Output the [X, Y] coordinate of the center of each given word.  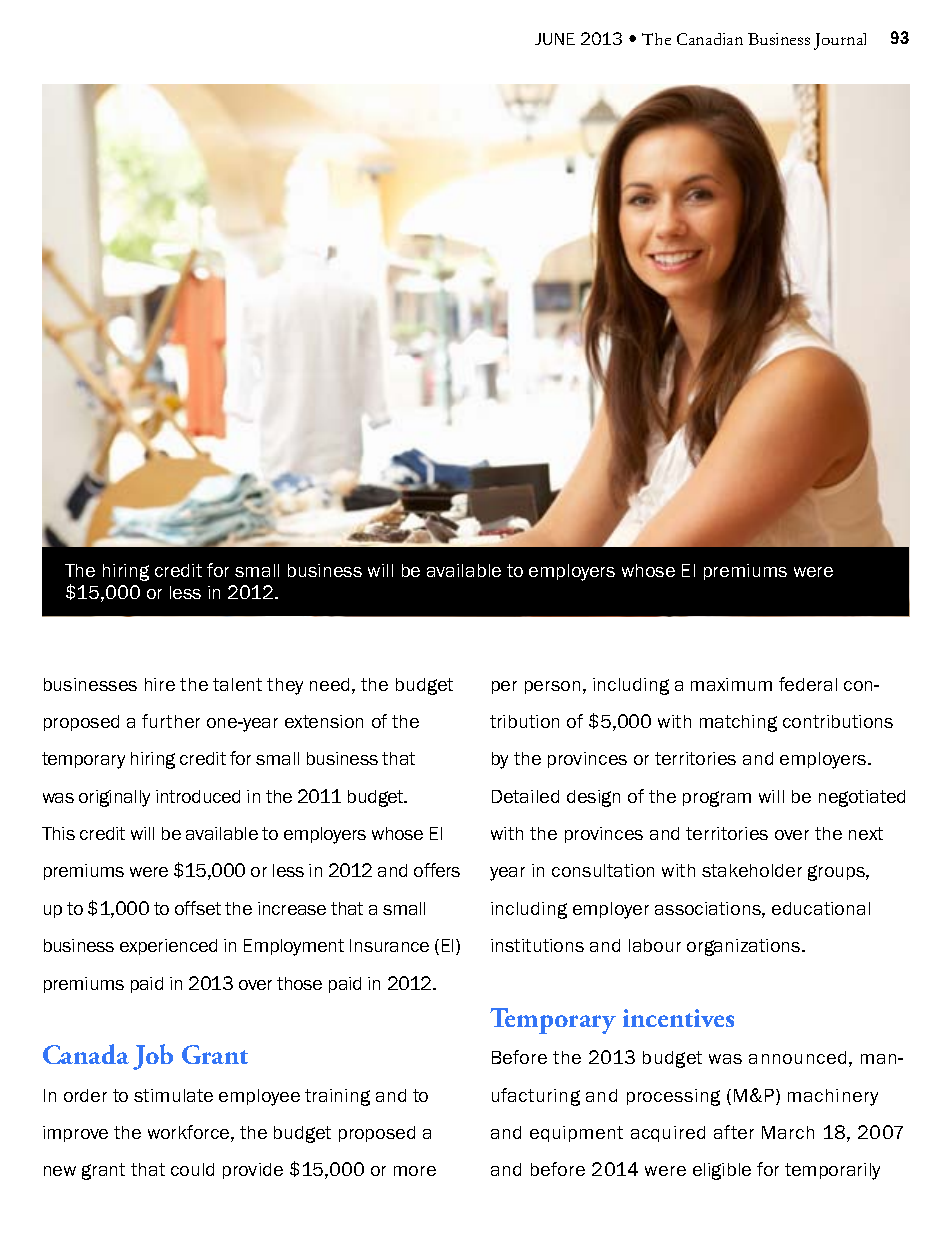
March [788, 1132]
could [192, 1169]
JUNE [555, 39]
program [717, 799]
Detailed [525, 796]
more [415, 1171]
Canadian [710, 39]
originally [114, 798]
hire [160, 684]
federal [808, 684]
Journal [840, 41]
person [552, 687]
